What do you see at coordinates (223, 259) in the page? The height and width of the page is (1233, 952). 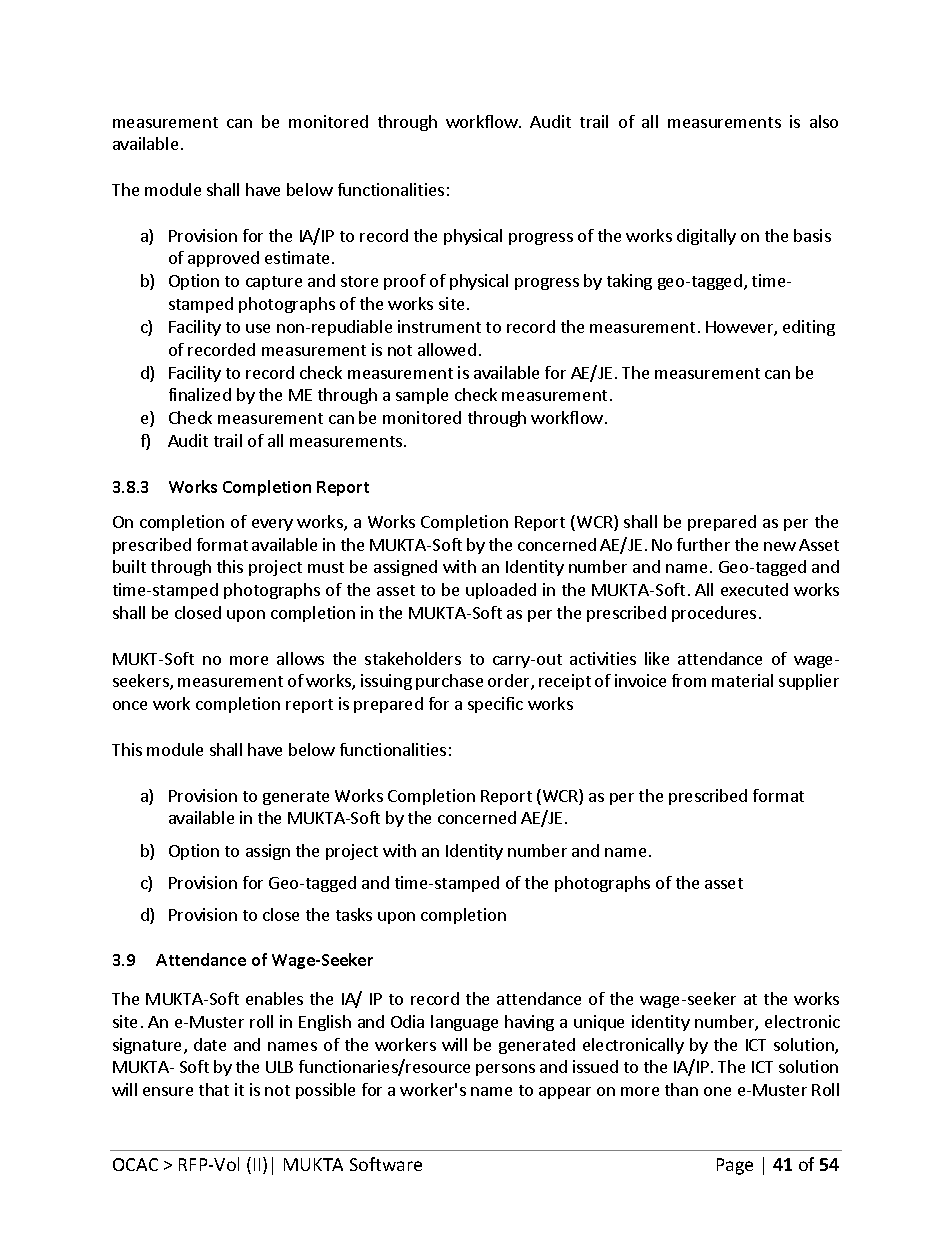 I see `approved` at bounding box center [223, 259].
